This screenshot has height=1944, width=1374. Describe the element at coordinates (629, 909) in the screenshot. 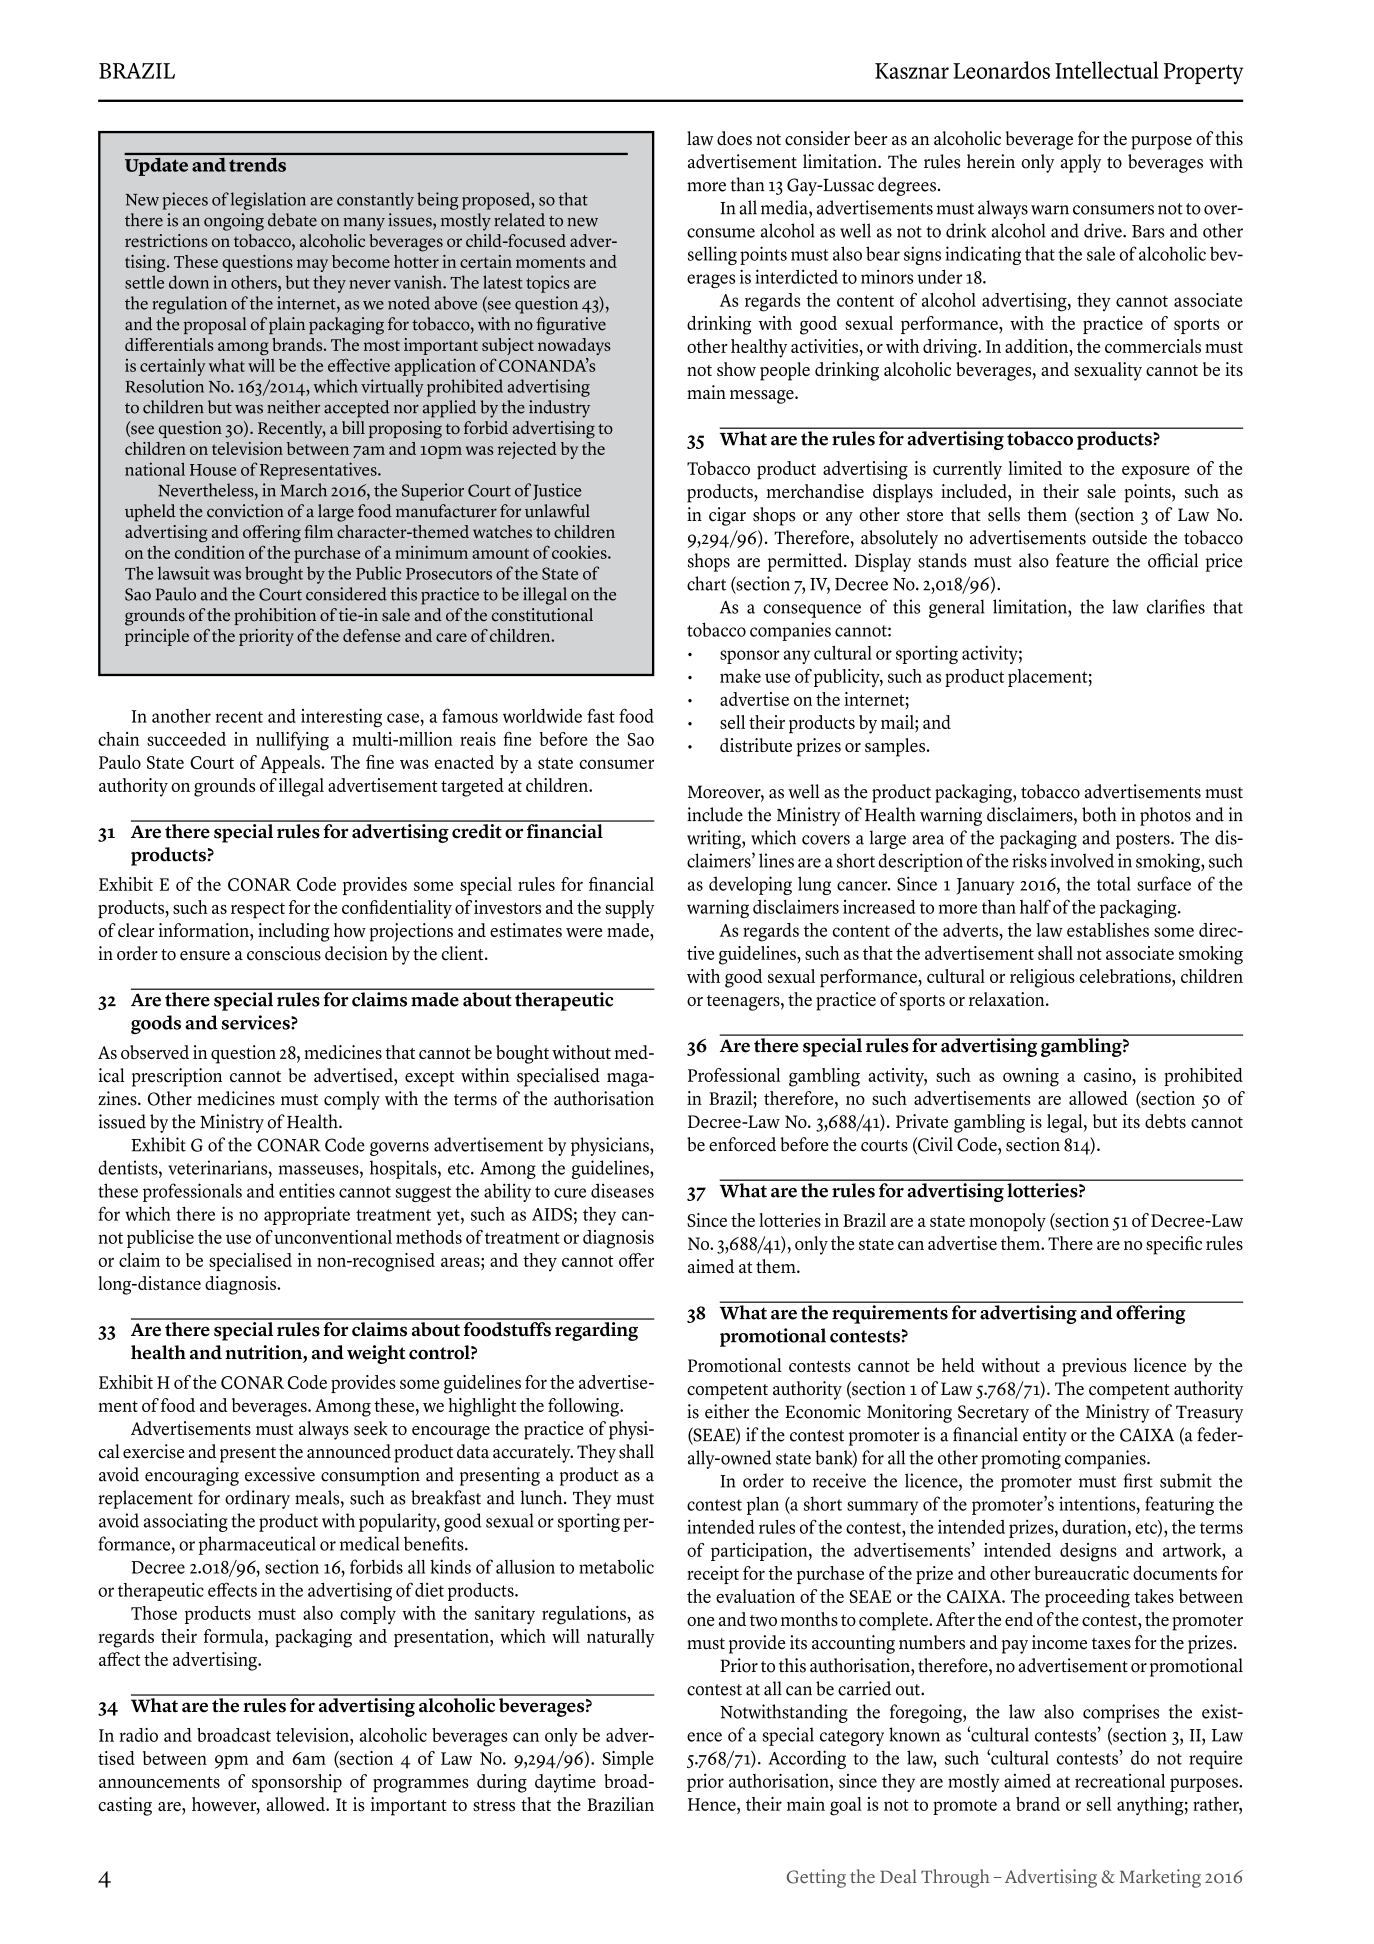

I see `supply` at that location.
